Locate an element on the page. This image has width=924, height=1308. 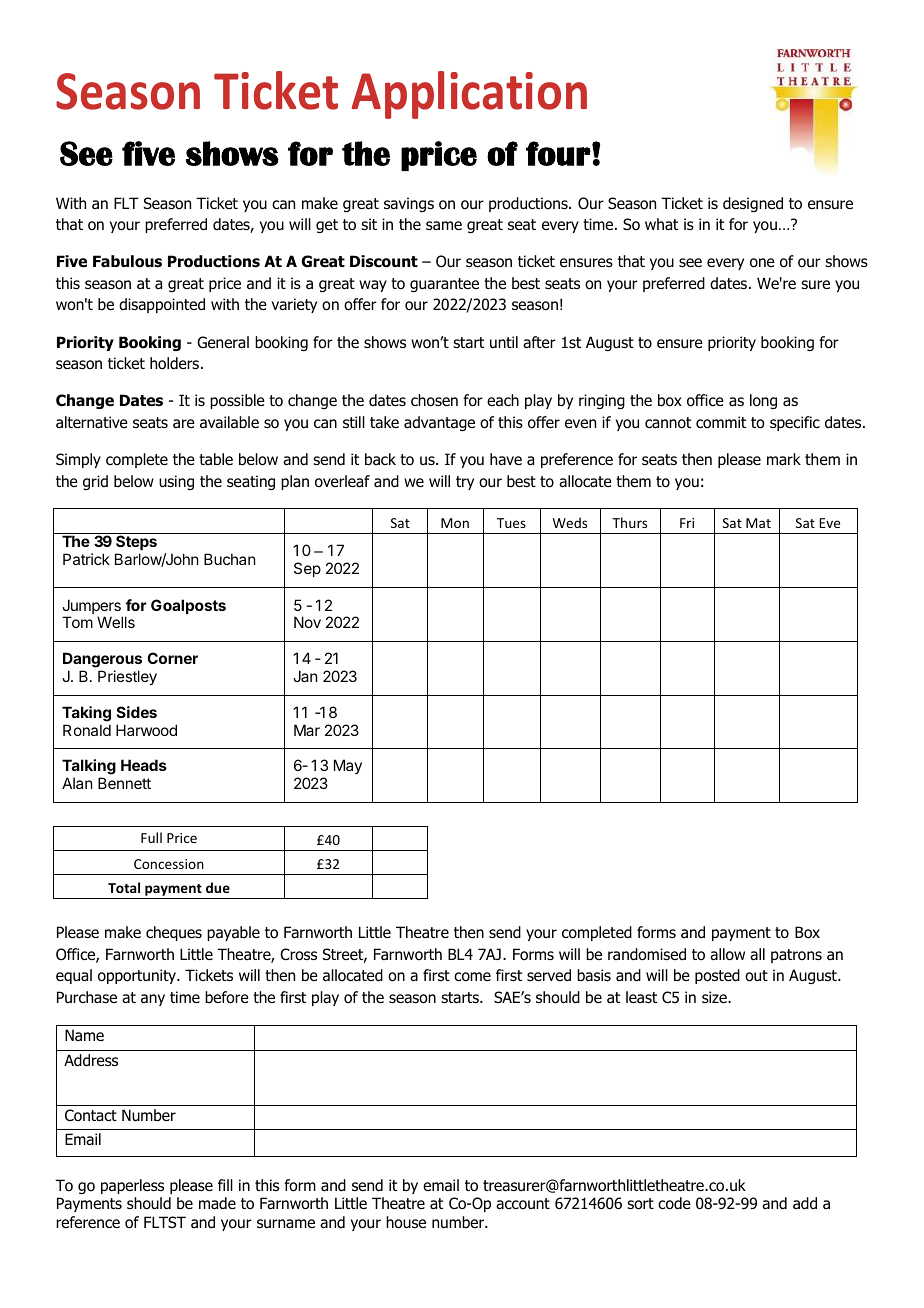
Corner is located at coordinates (172, 658).
